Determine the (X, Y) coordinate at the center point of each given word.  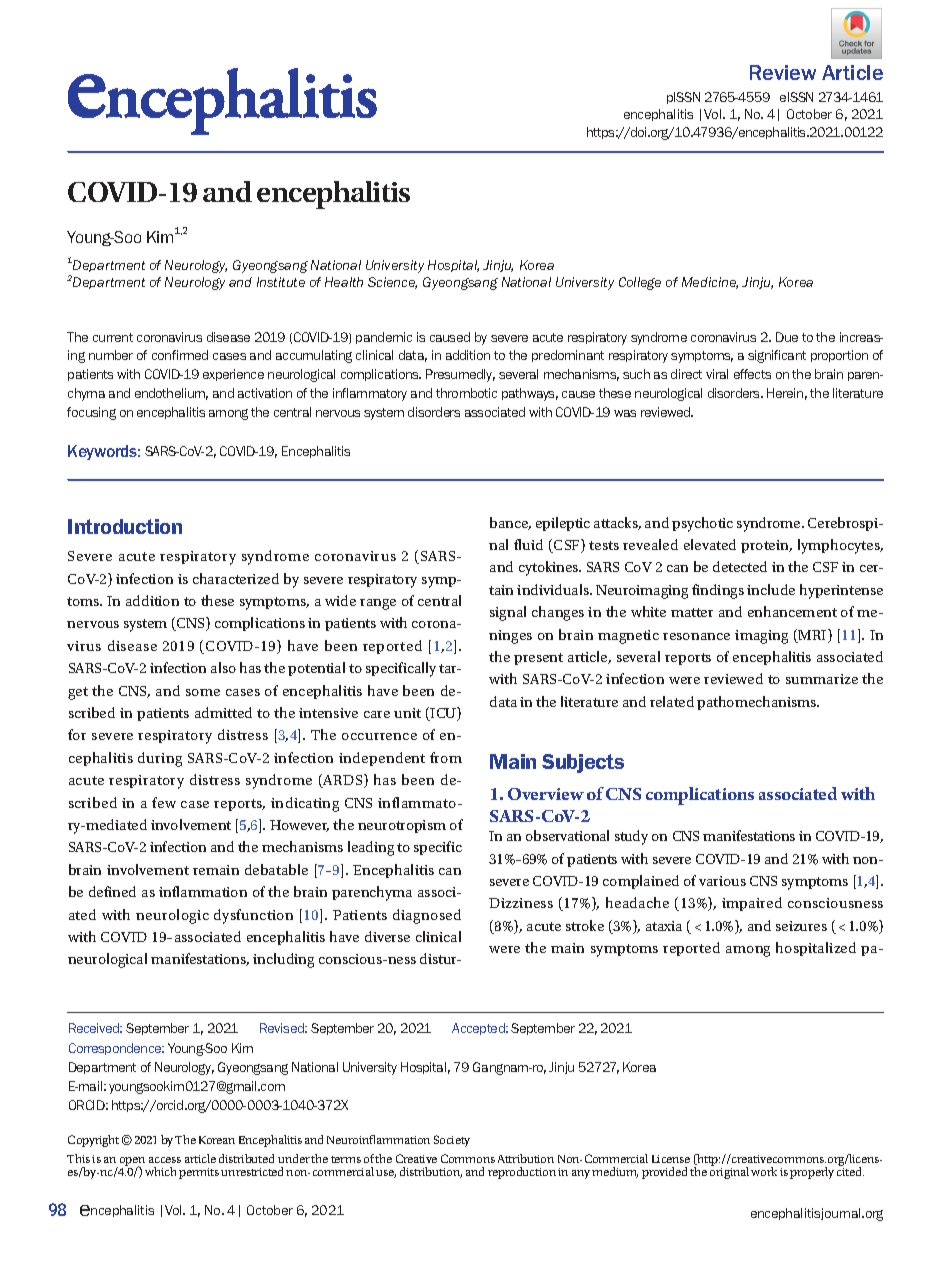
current (113, 337)
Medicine (710, 283)
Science (392, 283)
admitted (223, 712)
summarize (822, 679)
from (446, 757)
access (165, 1160)
